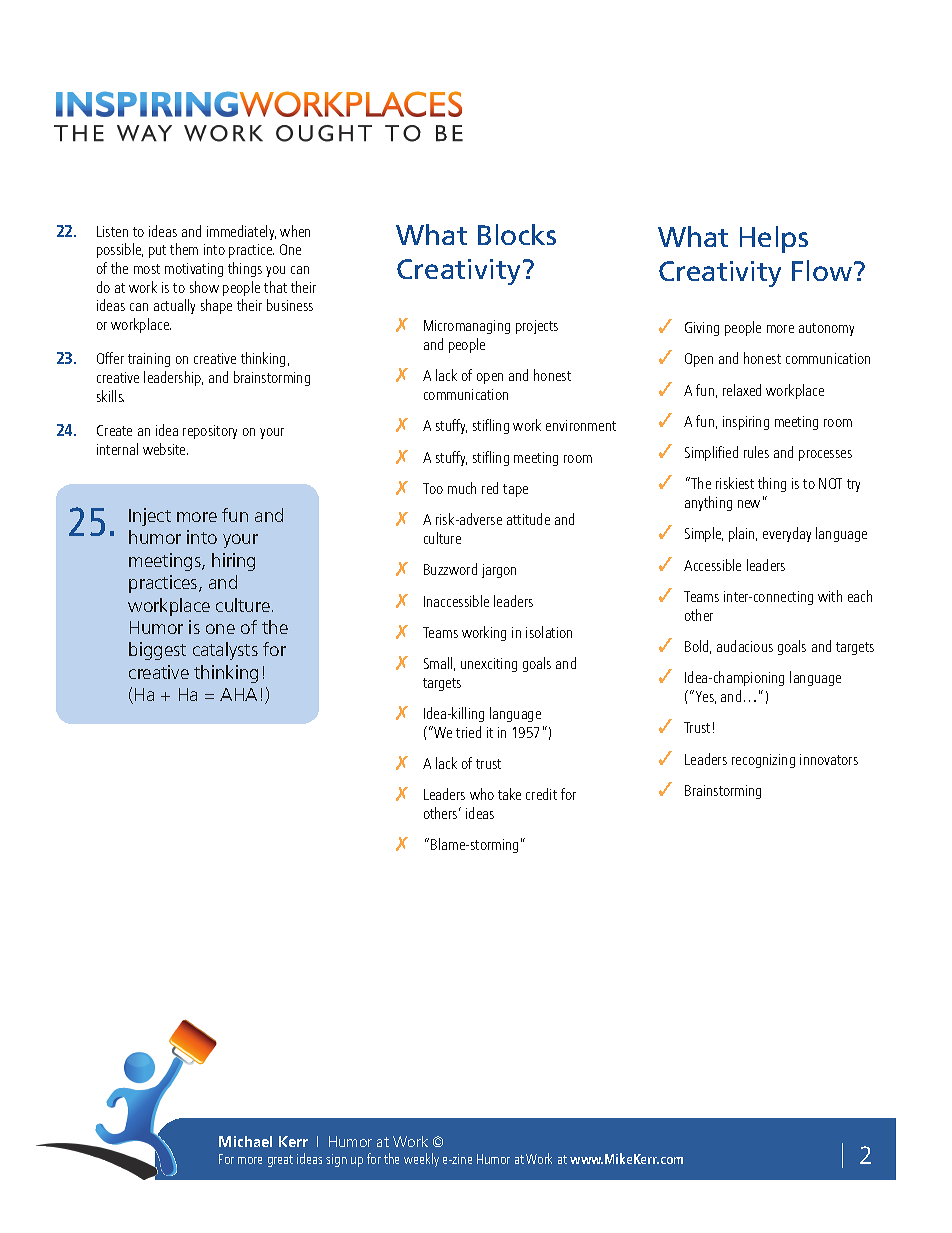 This screenshot has width=952, height=1233. Describe the element at coordinates (517, 234) in the screenshot. I see `Blocks` at that location.
